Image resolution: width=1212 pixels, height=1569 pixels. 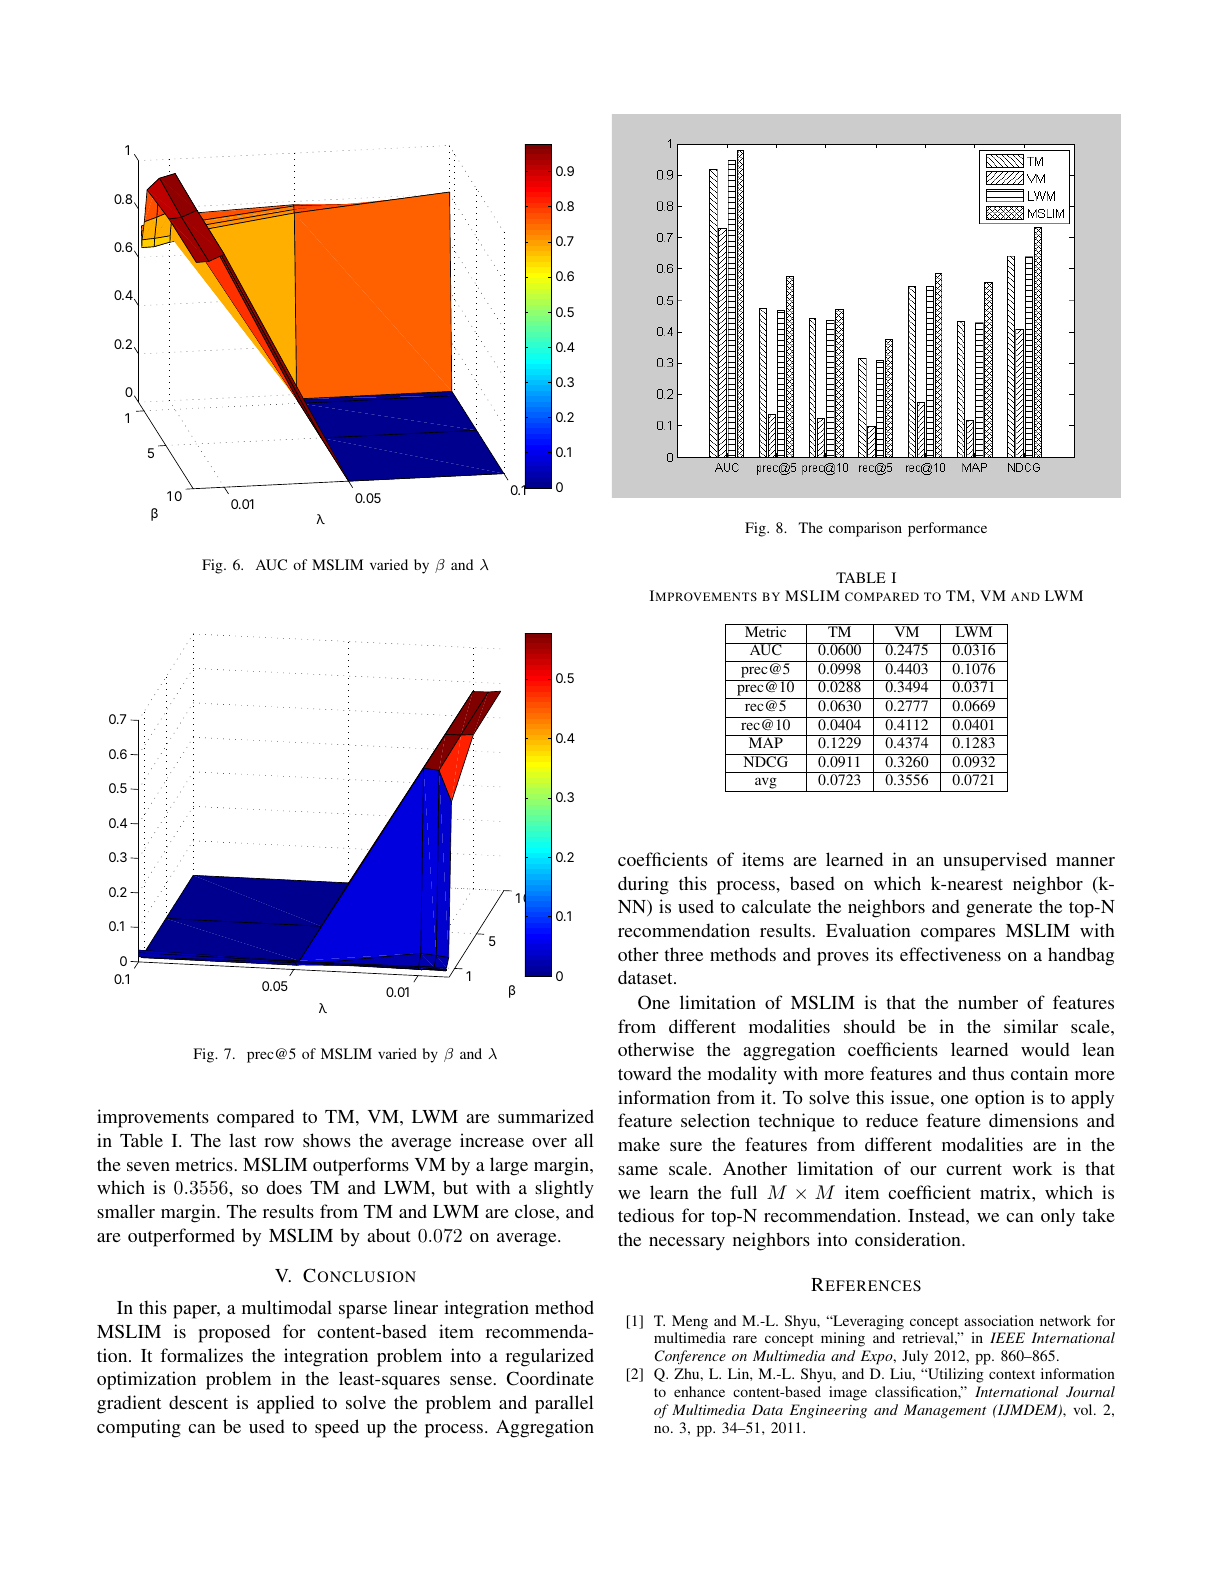 What do you see at coordinates (995, 861) in the screenshot?
I see `unsupervised` at bounding box center [995, 861].
